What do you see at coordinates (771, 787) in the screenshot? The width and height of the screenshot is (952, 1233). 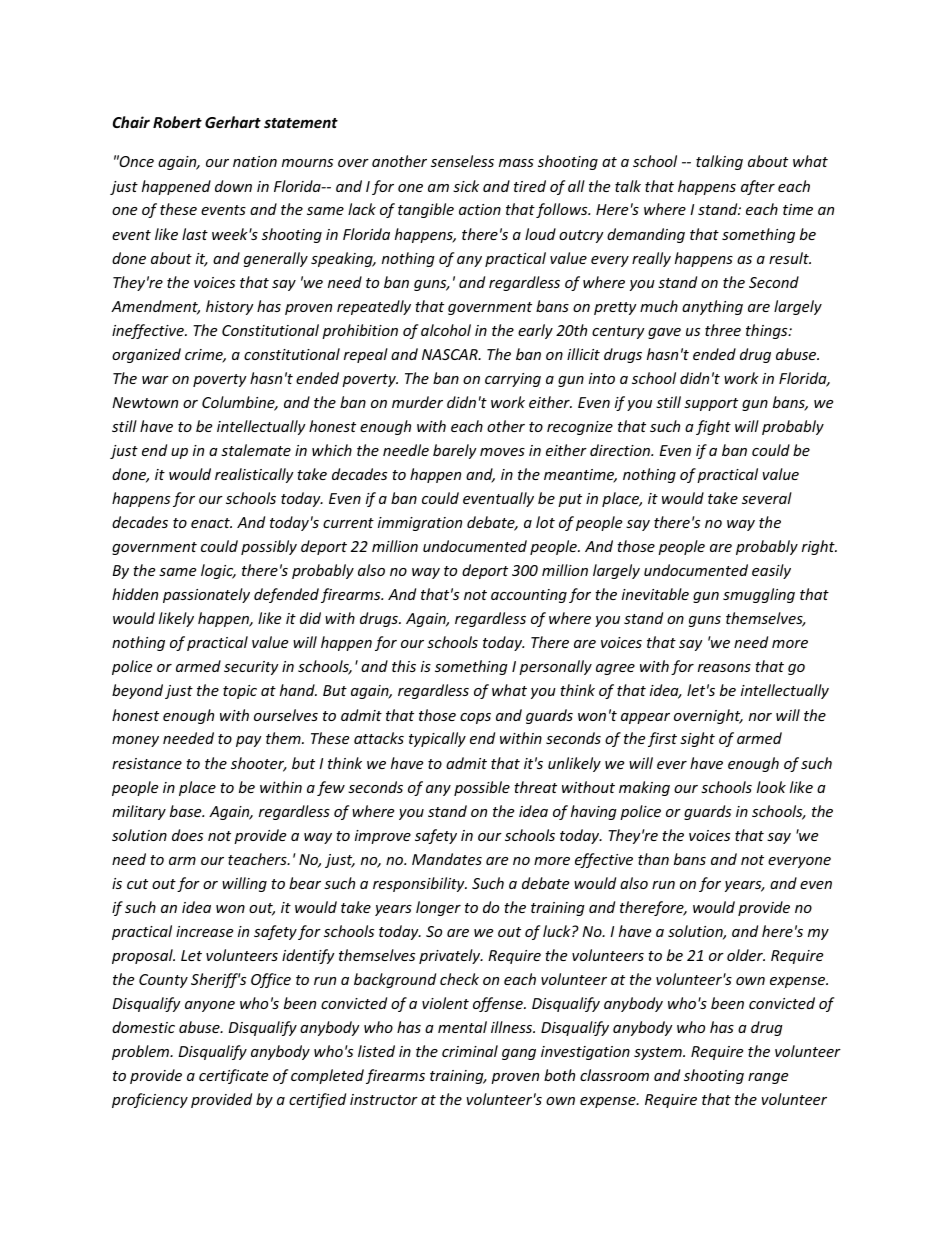 I see `look` at bounding box center [771, 787].
